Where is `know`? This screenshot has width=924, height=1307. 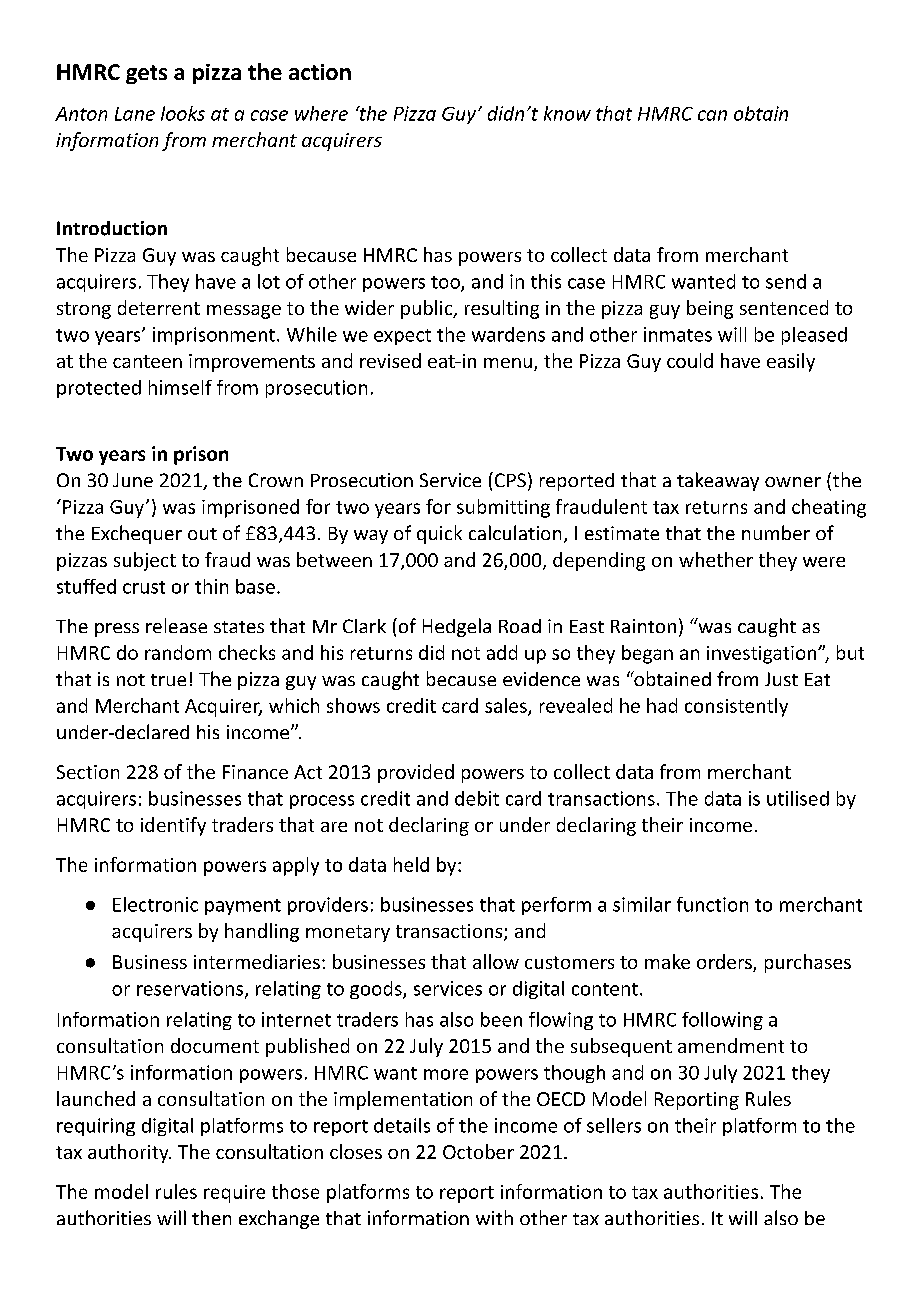 know is located at coordinates (567, 113).
